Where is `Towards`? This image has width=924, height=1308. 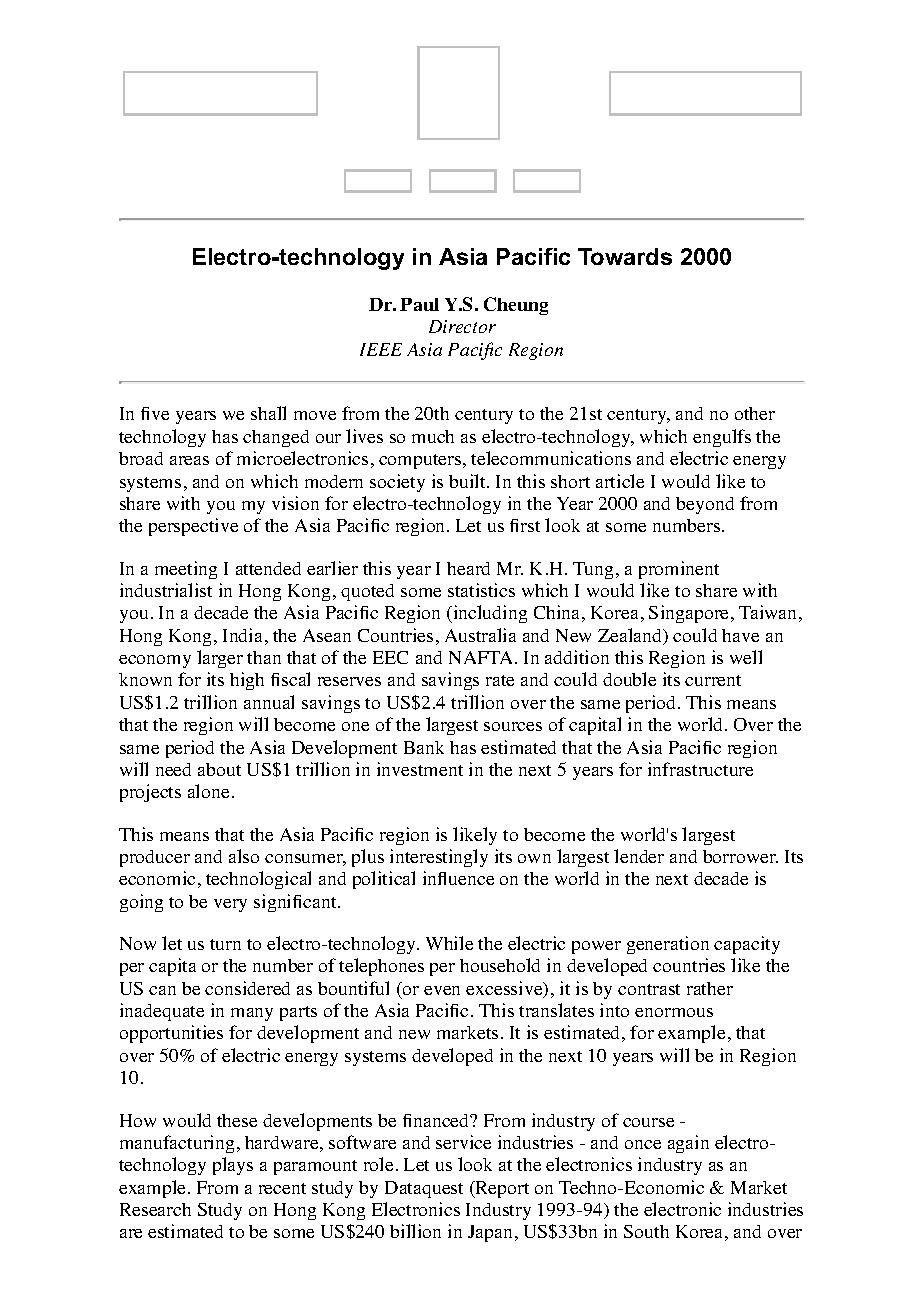 Towards is located at coordinates (625, 256).
